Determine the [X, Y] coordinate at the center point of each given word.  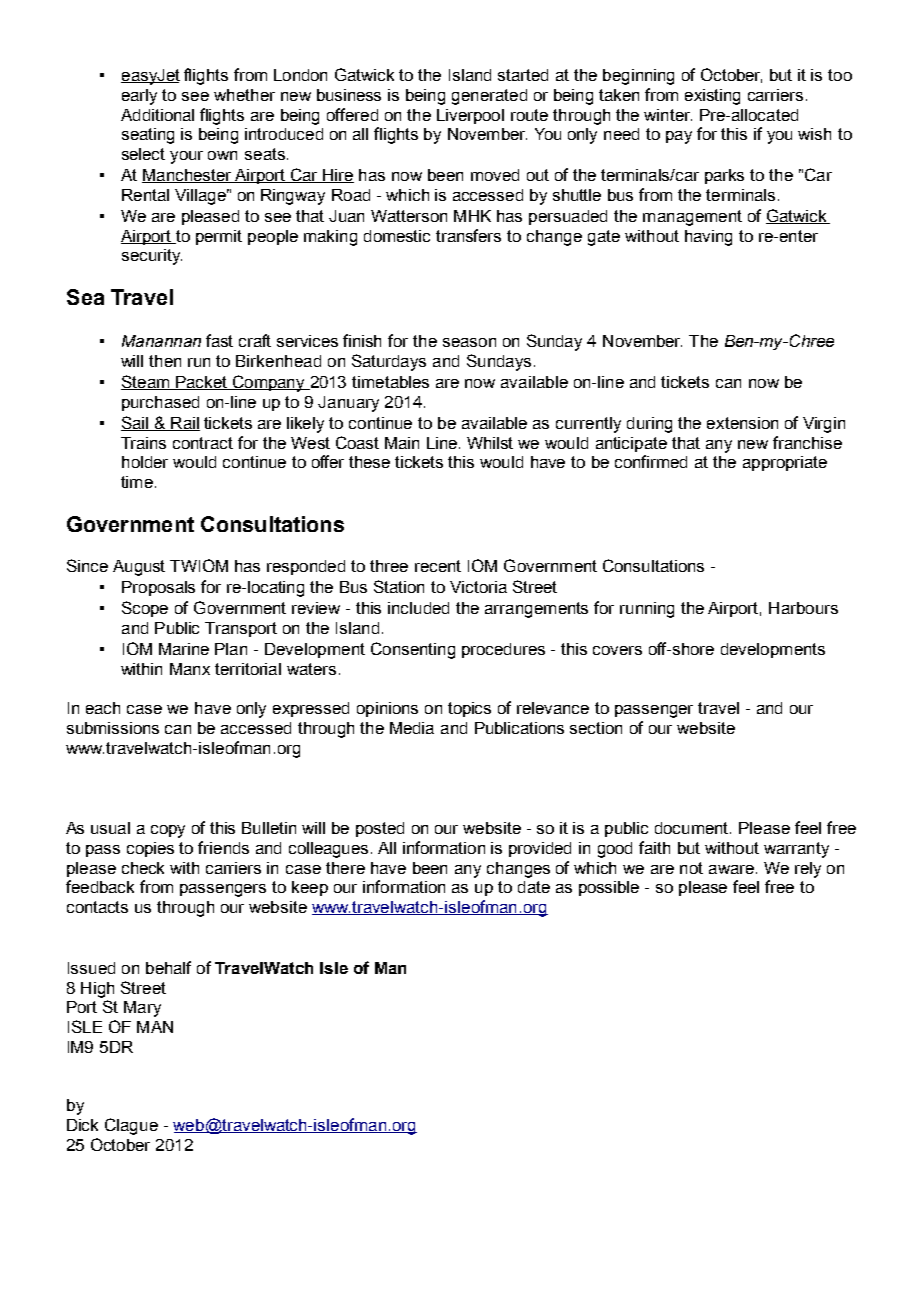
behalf [168, 967]
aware [731, 869]
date [534, 887]
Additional [157, 115]
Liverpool [470, 116]
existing [712, 97]
